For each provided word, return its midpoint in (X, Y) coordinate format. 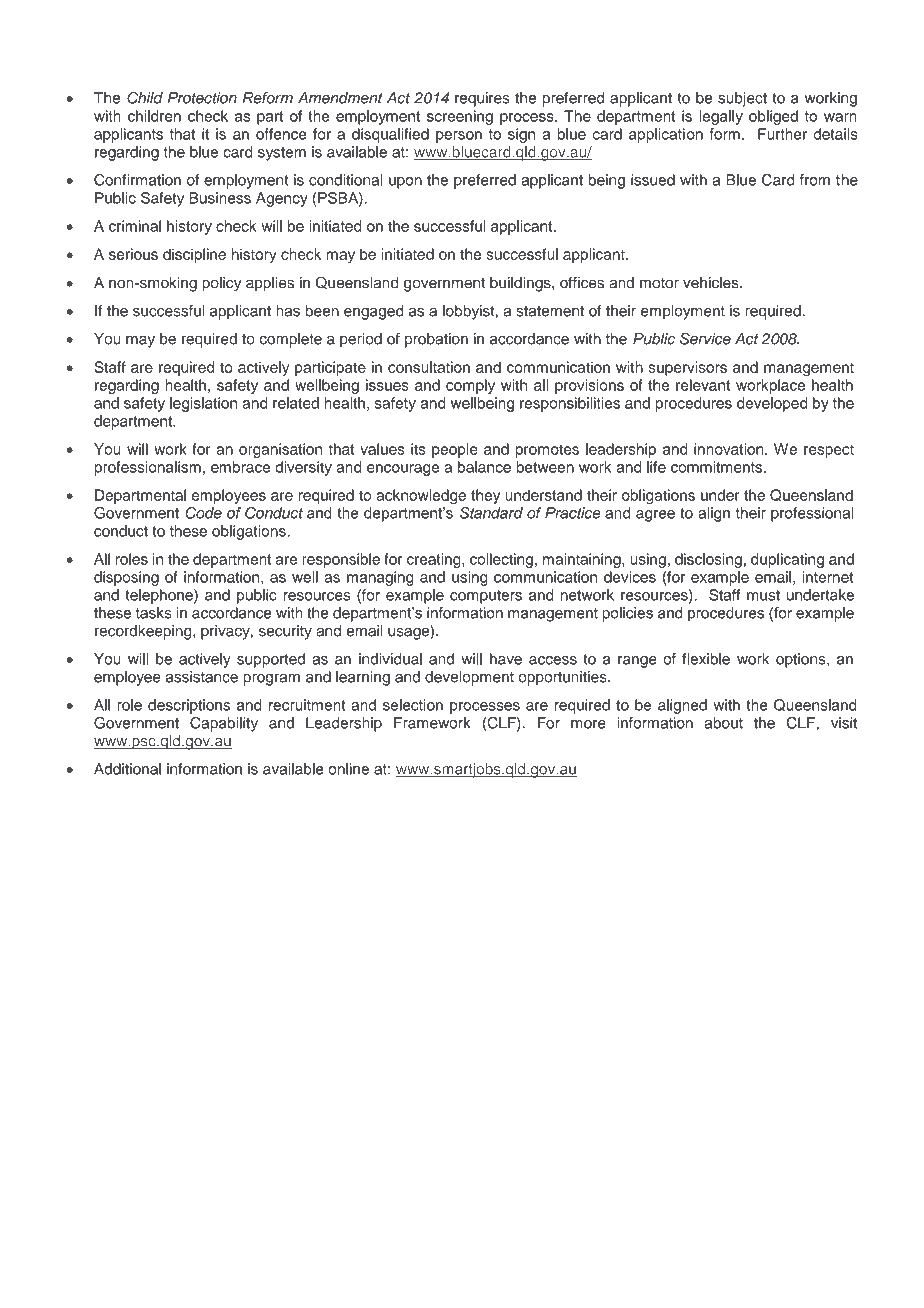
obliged (773, 117)
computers (486, 597)
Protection (202, 98)
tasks (154, 613)
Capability (224, 724)
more (588, 724)
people (455, 450)
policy (221, 284)
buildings (521, 284)
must (763, 595)
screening (460, 117)
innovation (730, 449)
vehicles (712, 283)
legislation (203, 404)
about (724, 723)
